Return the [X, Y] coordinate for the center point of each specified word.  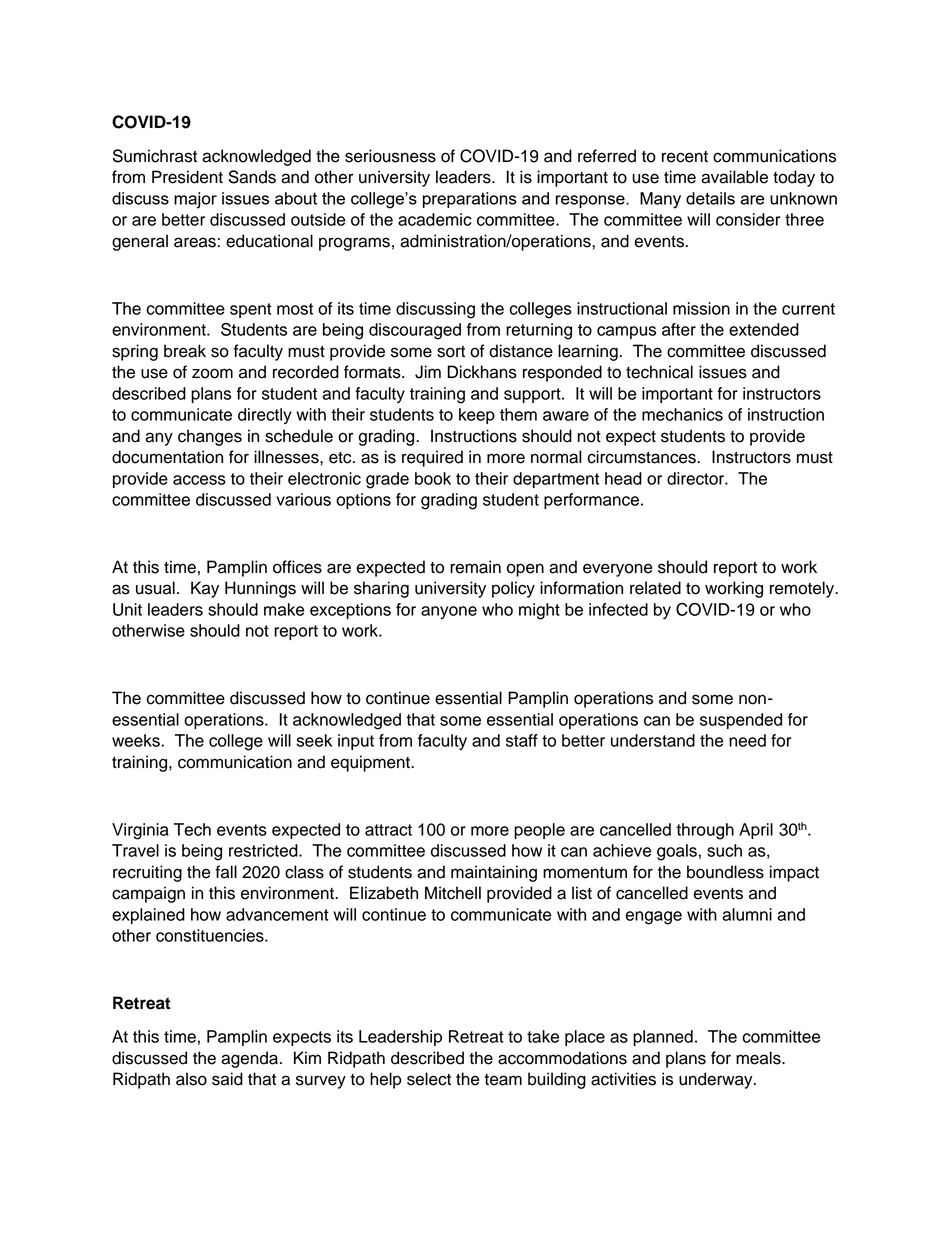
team [503, 1080]
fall [226, 872]
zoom [212, 373]
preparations [470, 200]
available [734, 177]
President [187, 177]
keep [477, 416]
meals [759, 1058]
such [724, 850]
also [191, 1079]
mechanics [682, 414]
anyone [449, 612]
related [655, 588]
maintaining [494, 873]
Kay [205, 589]
